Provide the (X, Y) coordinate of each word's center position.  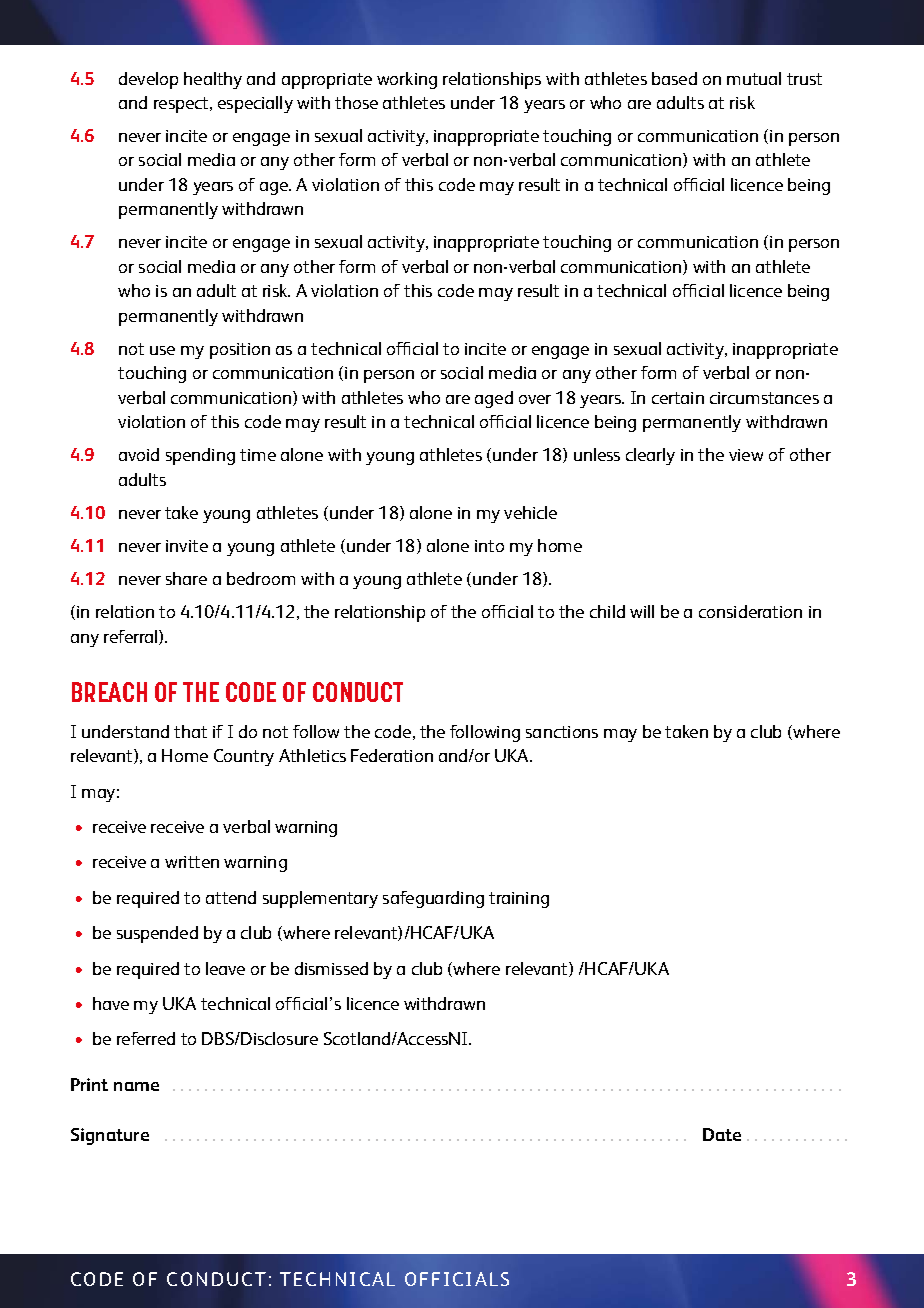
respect (183, 105)
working (407, 80)
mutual (754, 78)
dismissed (331, 968)
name (136, 1086)
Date (722, 1134)
